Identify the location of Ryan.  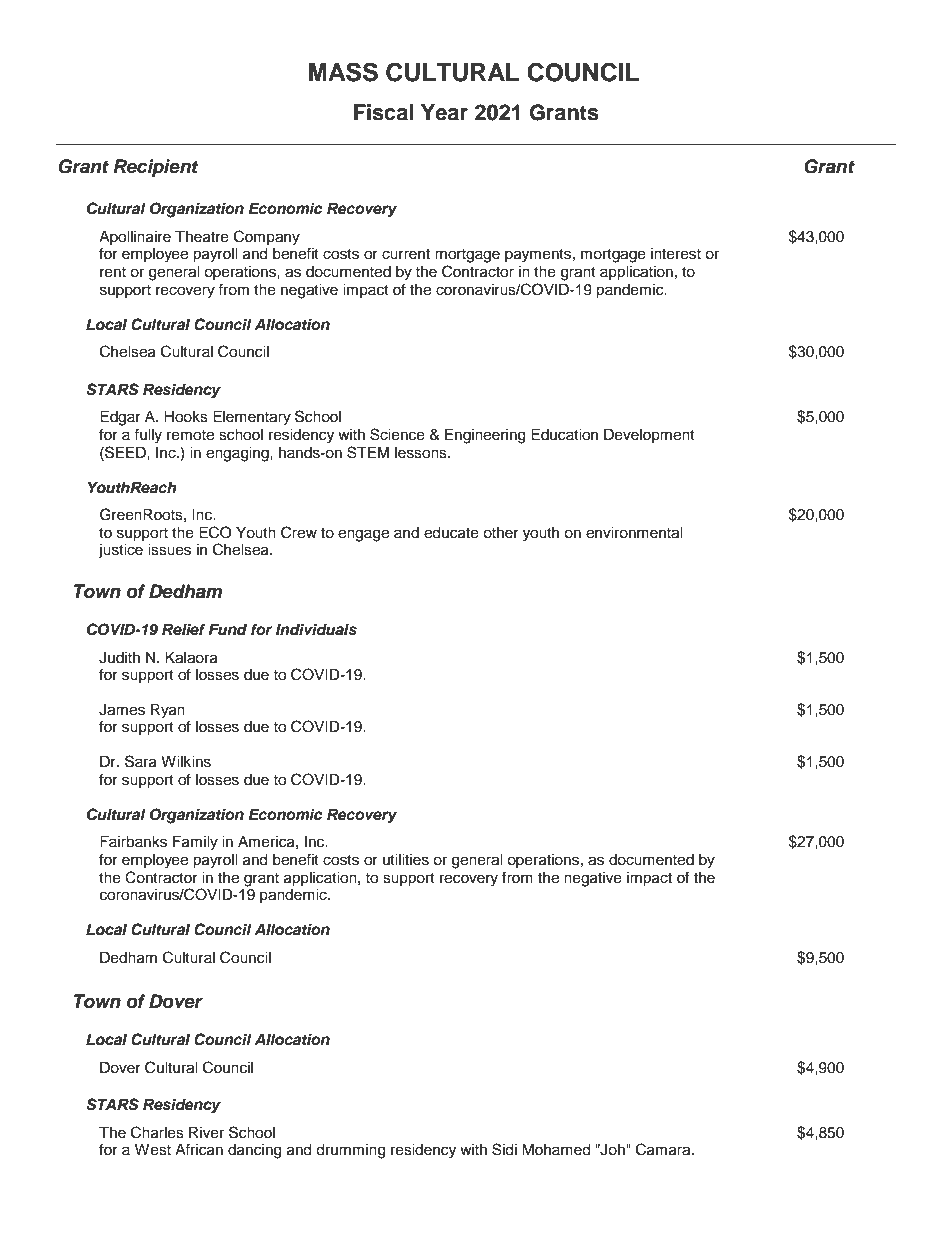
(168, 711).
